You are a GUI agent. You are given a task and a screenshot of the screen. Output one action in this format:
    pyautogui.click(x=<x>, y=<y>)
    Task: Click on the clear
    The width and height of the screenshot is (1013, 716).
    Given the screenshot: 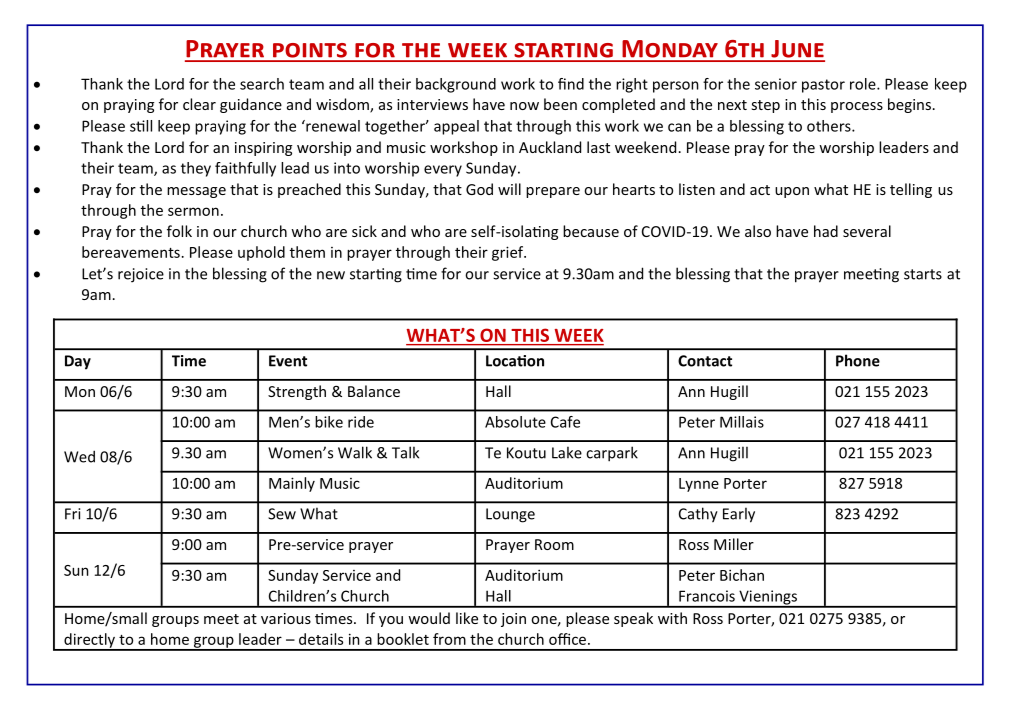 What is the action you would take?
    pyautogui.click(x=199, y=104)
